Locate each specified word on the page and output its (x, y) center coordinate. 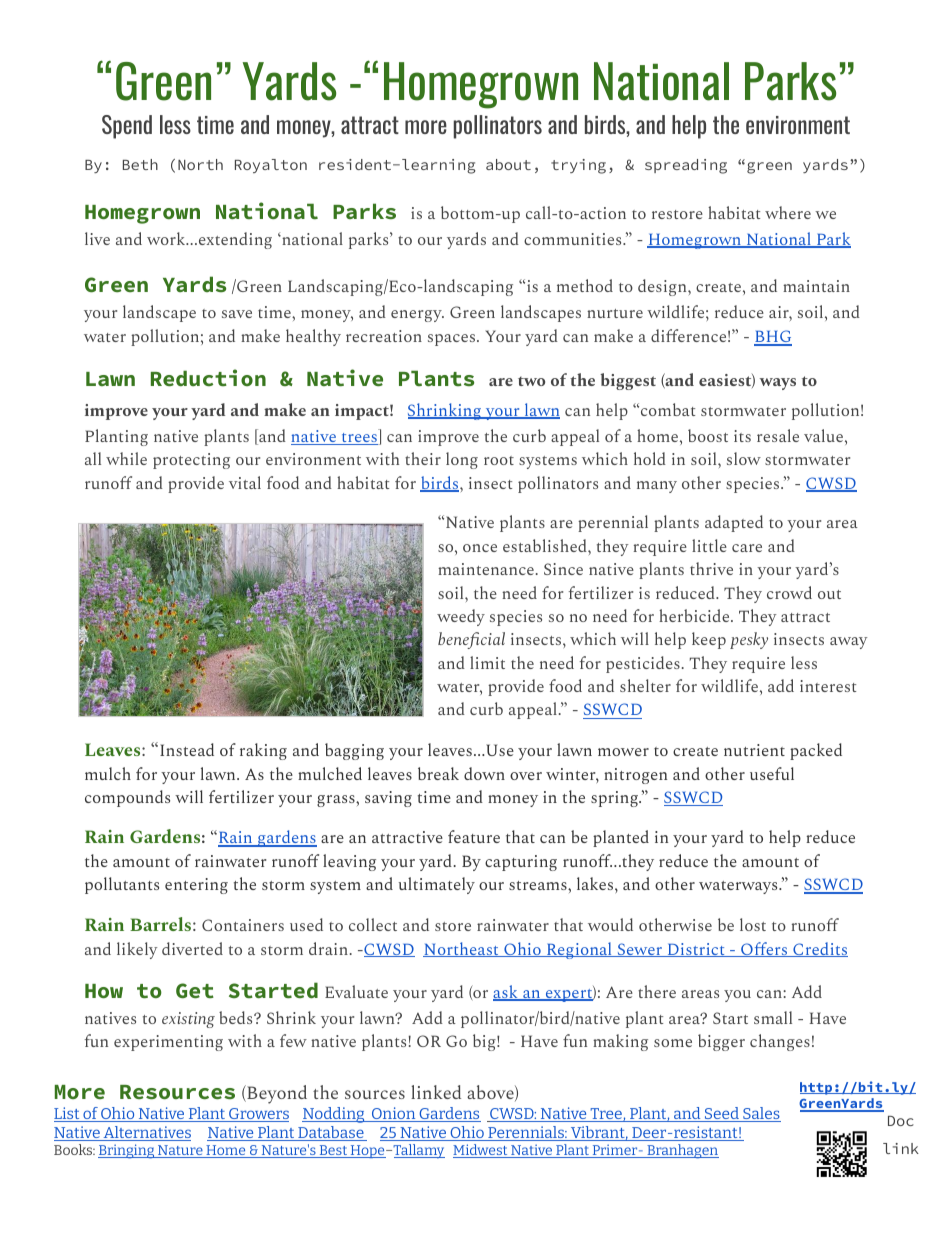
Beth (140, 164)
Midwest (481, 1151)
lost (753, 924)
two (531, 381)
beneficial (471, 640)
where (788, 212)
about (508, 164)
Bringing (127, 1151)
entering (196, 886)
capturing (521, 863)
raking (263, 751)
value (823, 435)
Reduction (208, 378)
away (849, 643)
